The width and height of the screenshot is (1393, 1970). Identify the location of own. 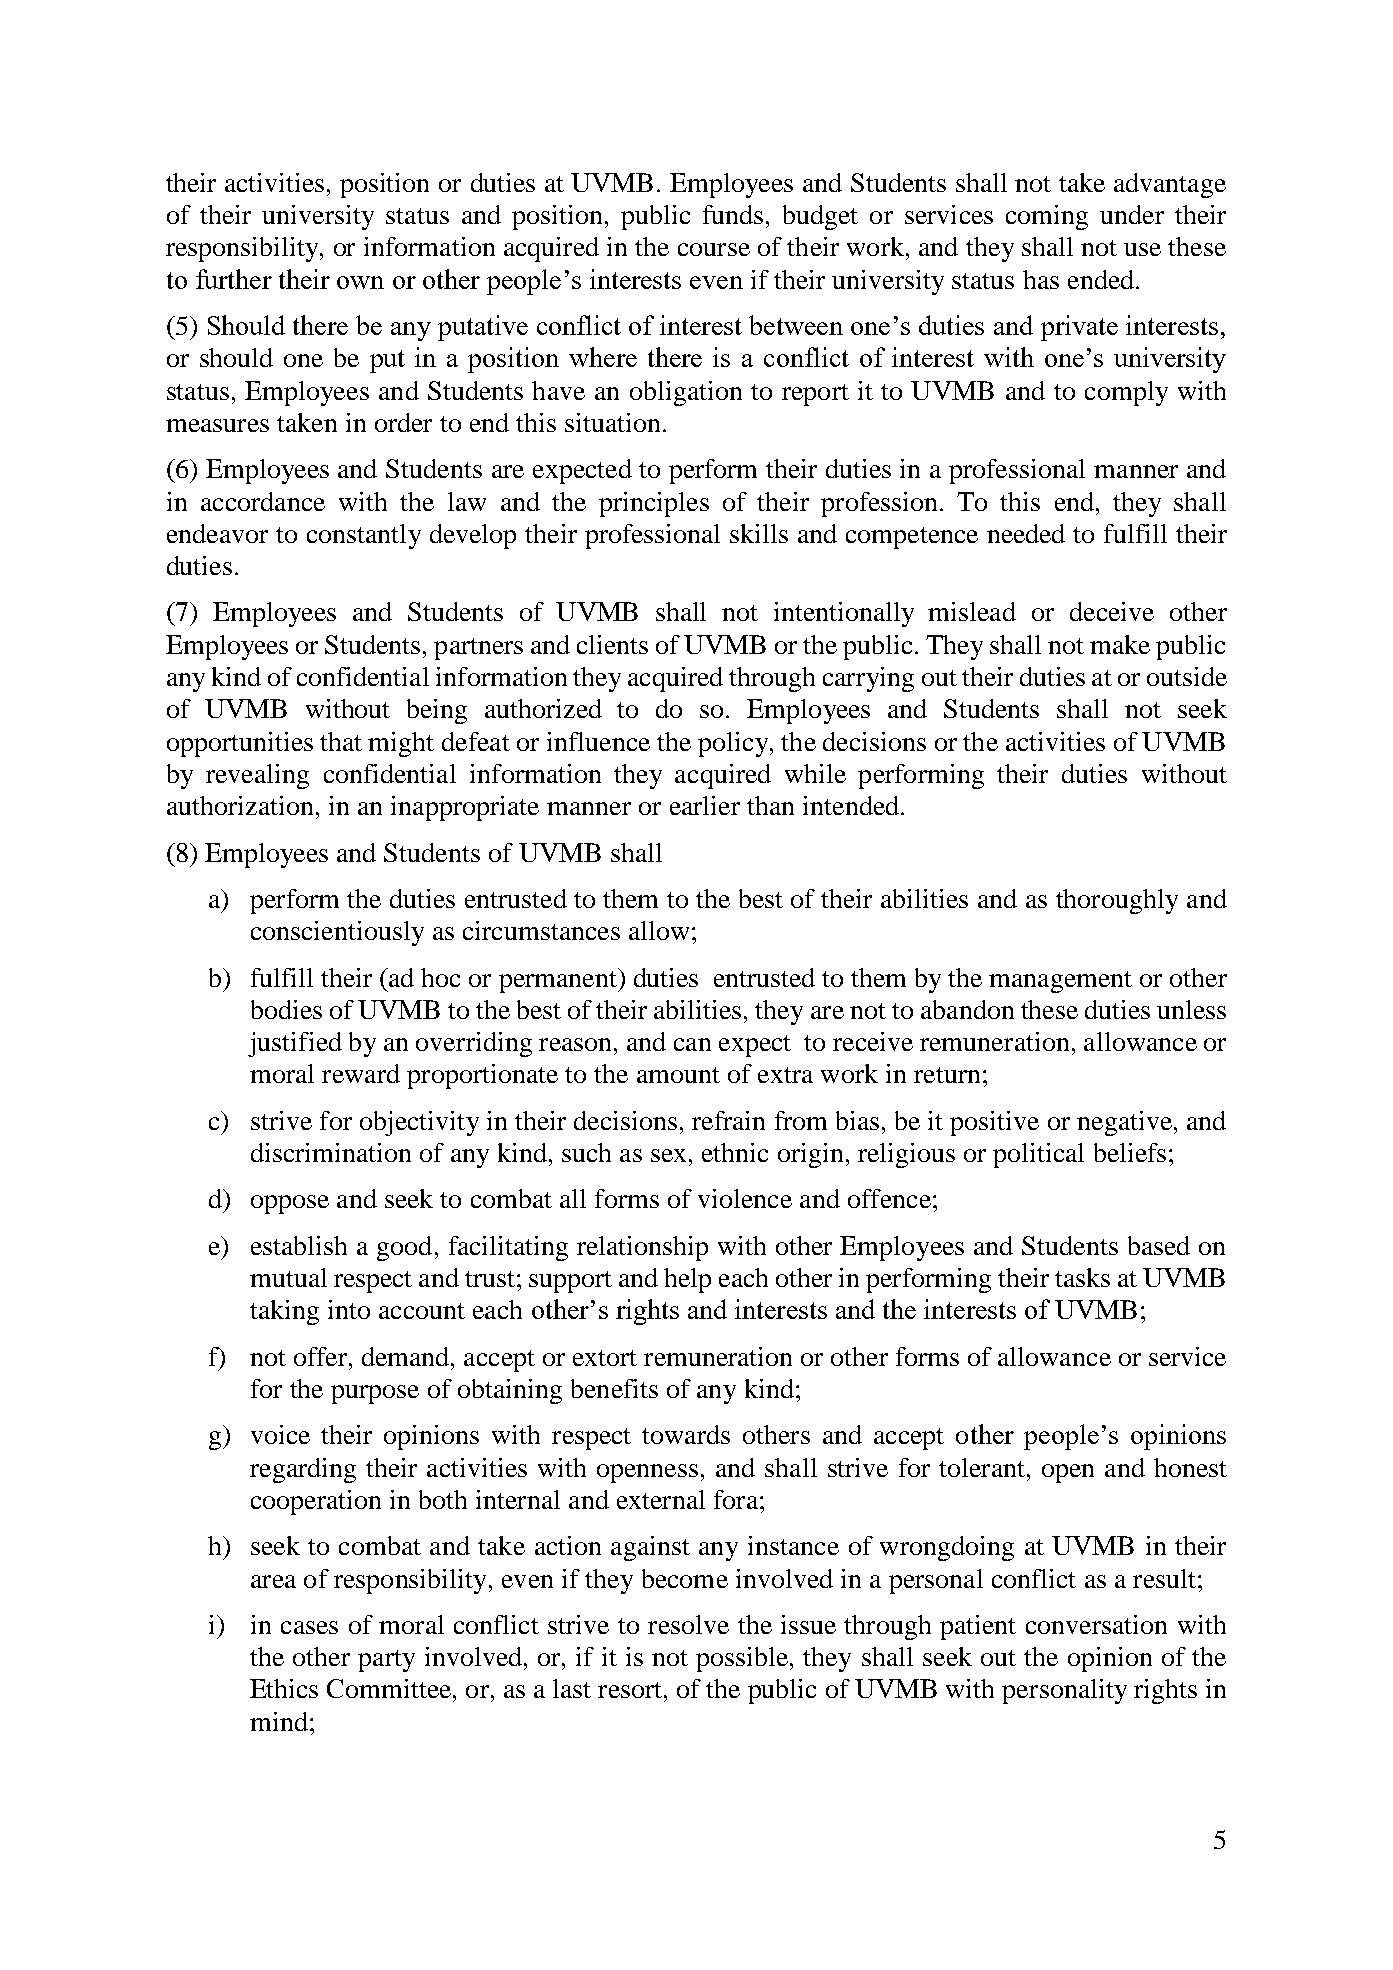
(360, 282).
